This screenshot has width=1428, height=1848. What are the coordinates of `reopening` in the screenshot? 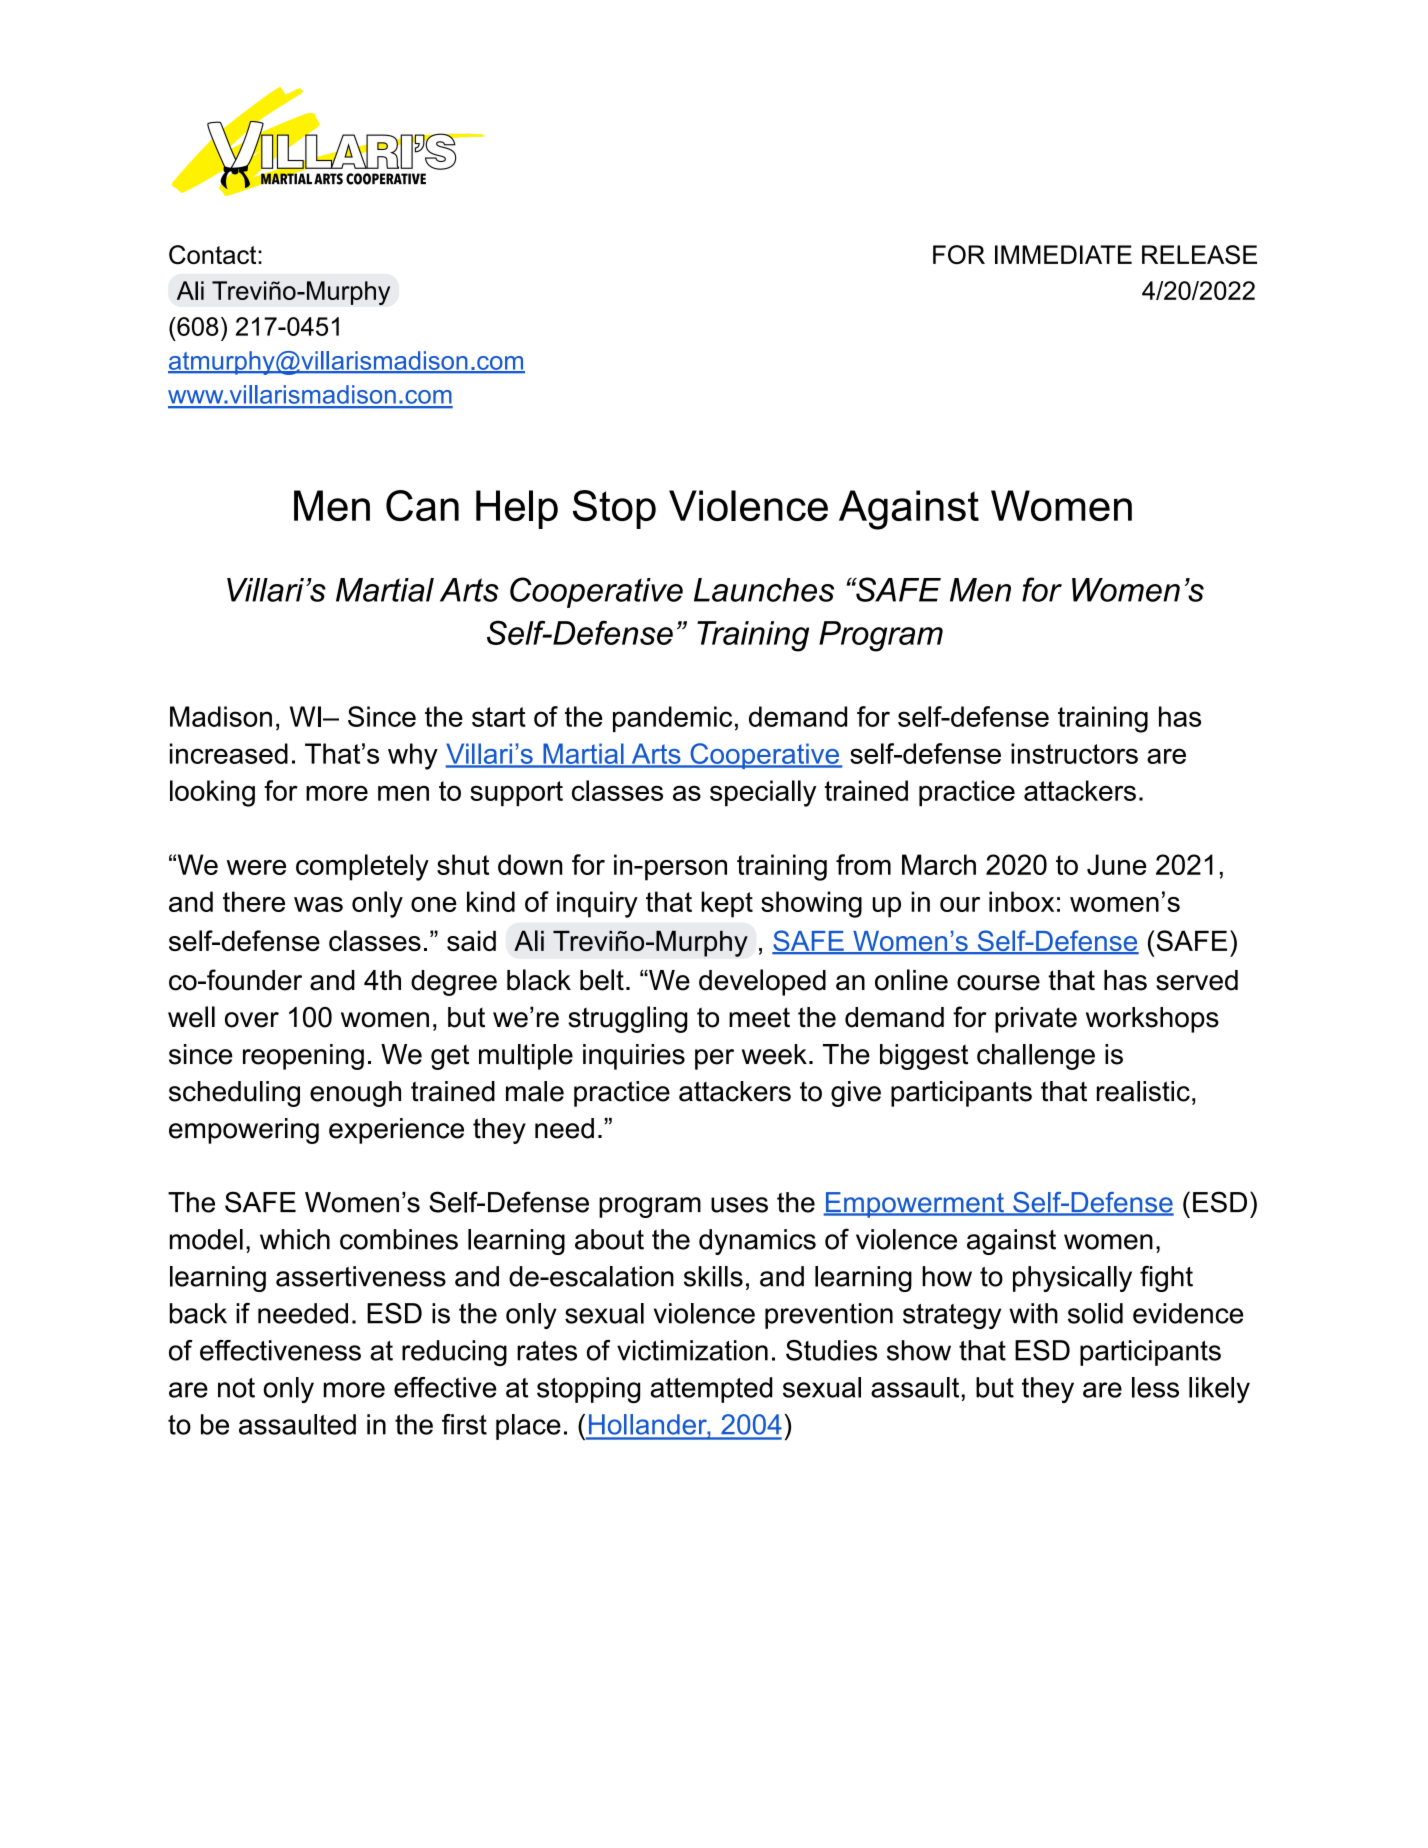 It's located at (303, 1057).
